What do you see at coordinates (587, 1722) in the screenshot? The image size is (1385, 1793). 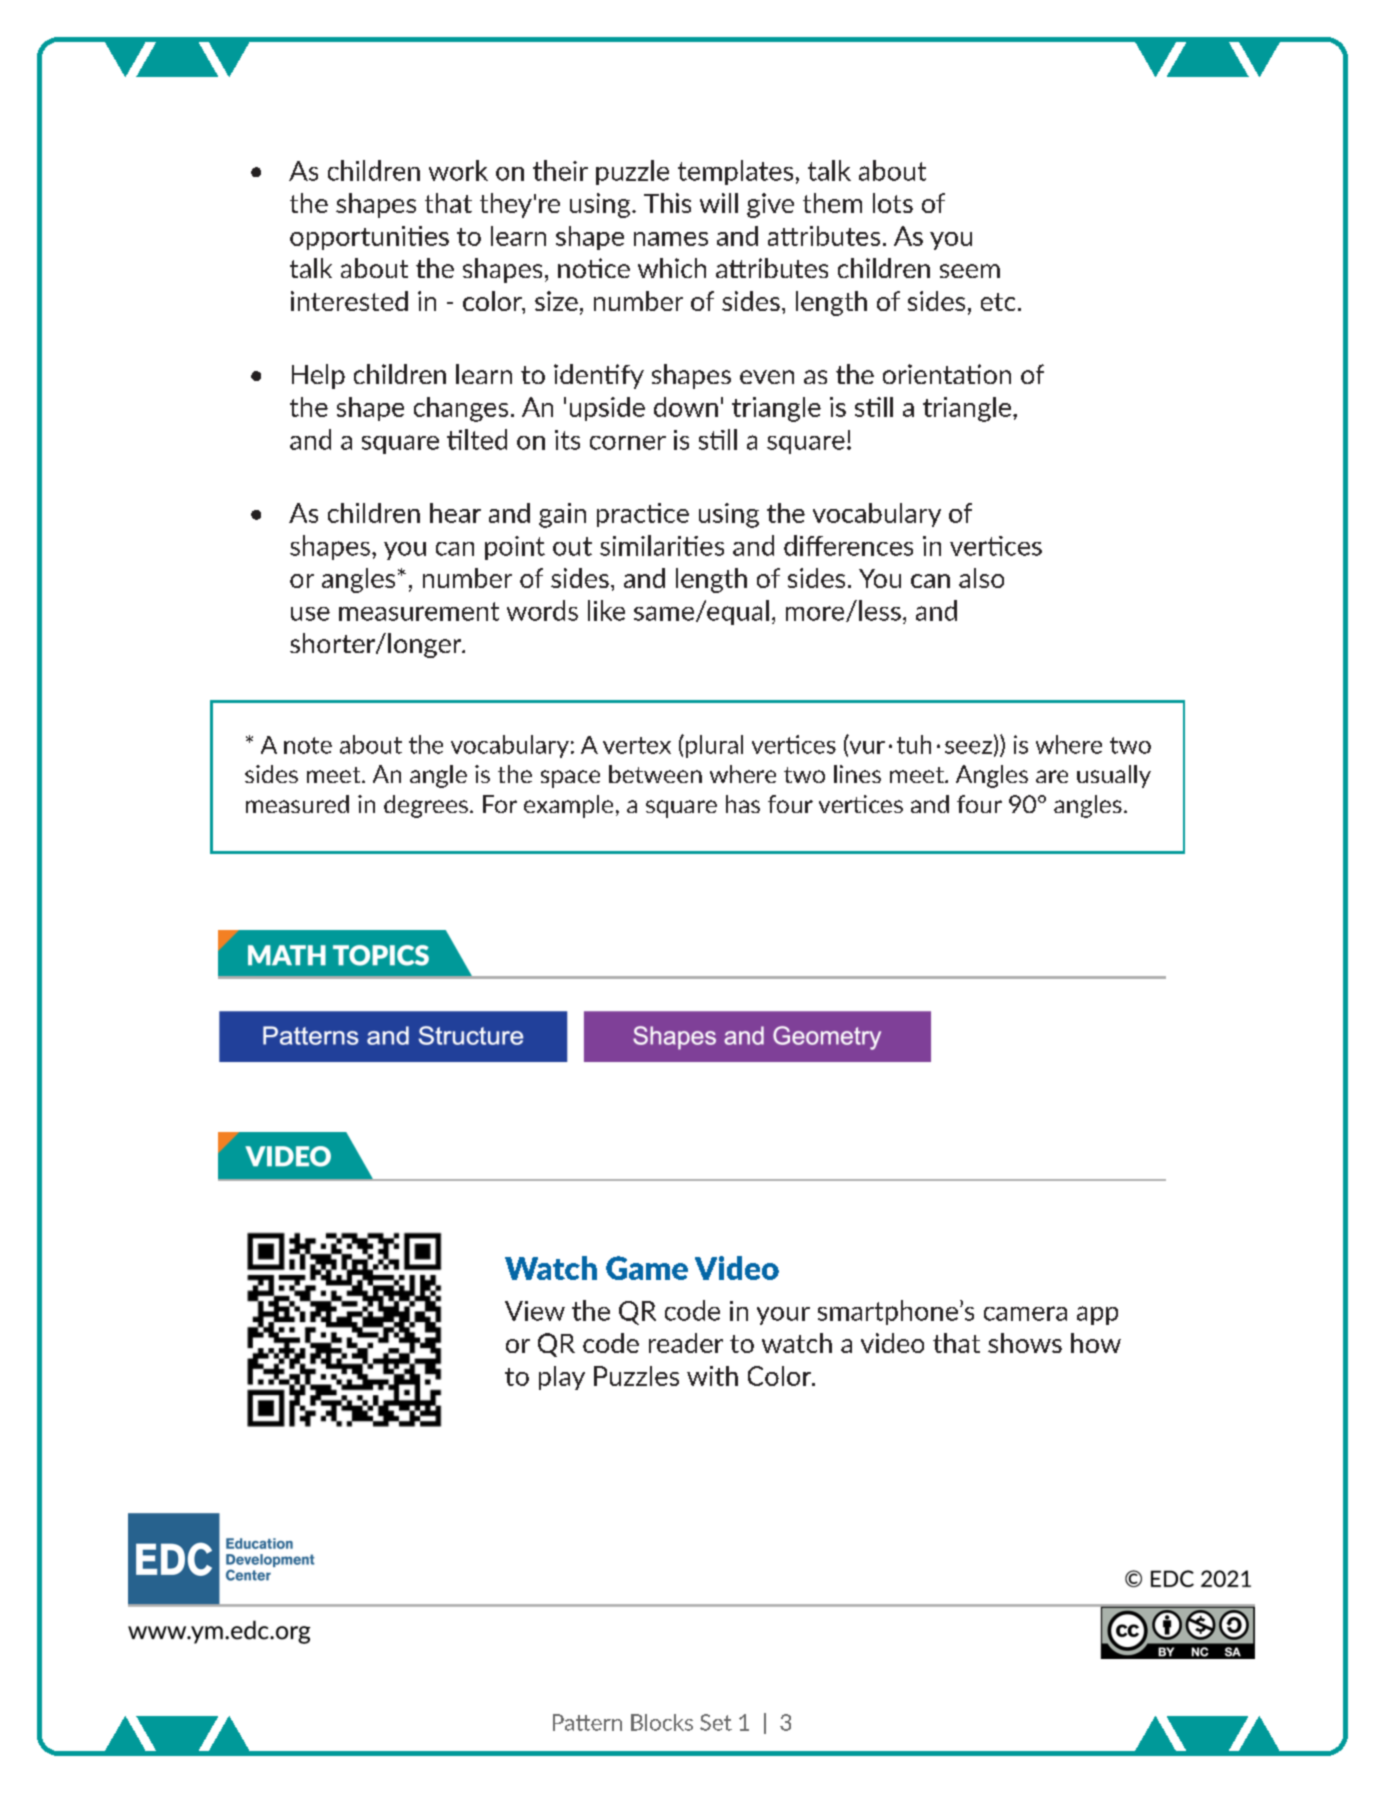 I see `Pattern` at bounding box center [587, 1722].
